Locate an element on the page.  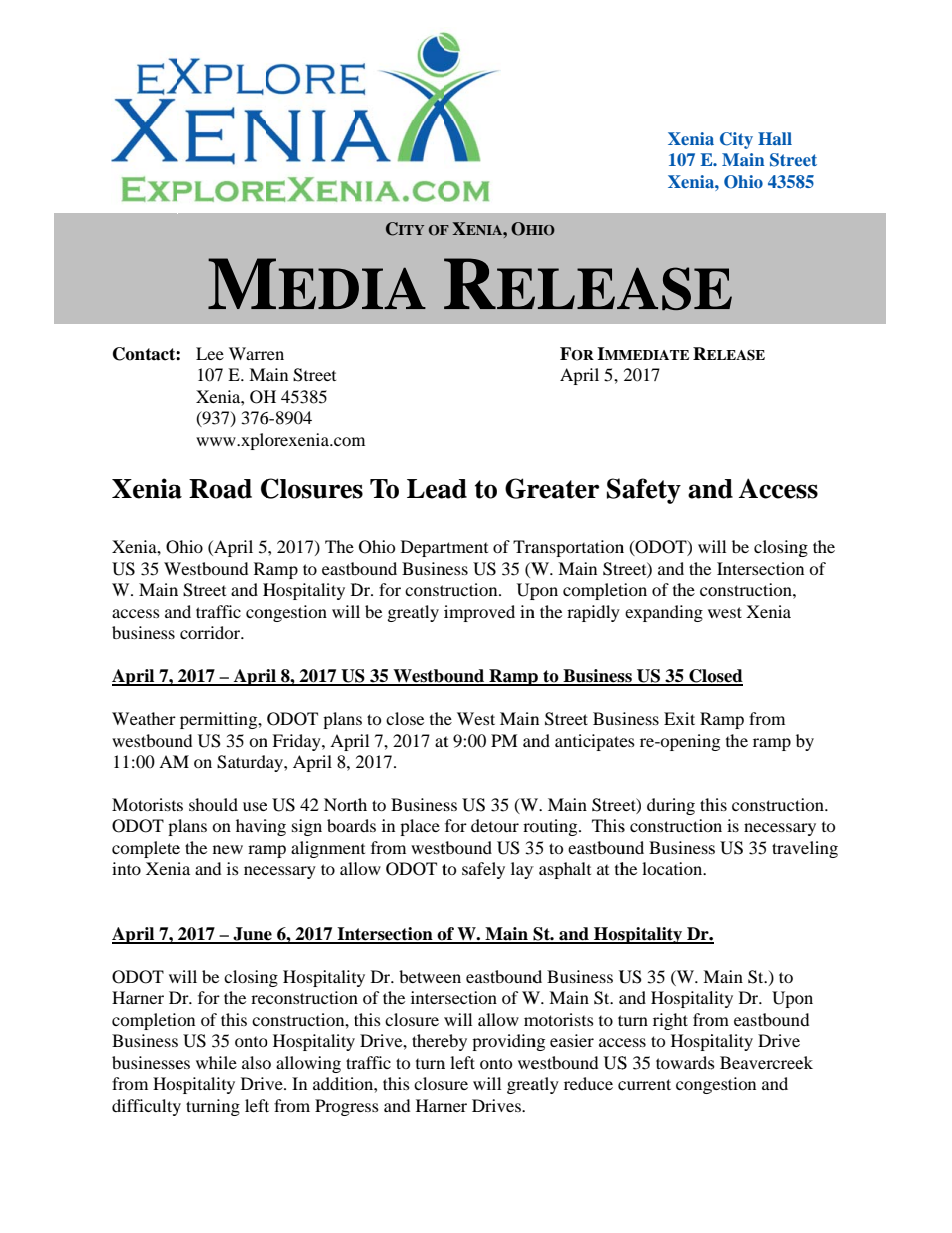
towards is located at coordinates (685, 1063).
